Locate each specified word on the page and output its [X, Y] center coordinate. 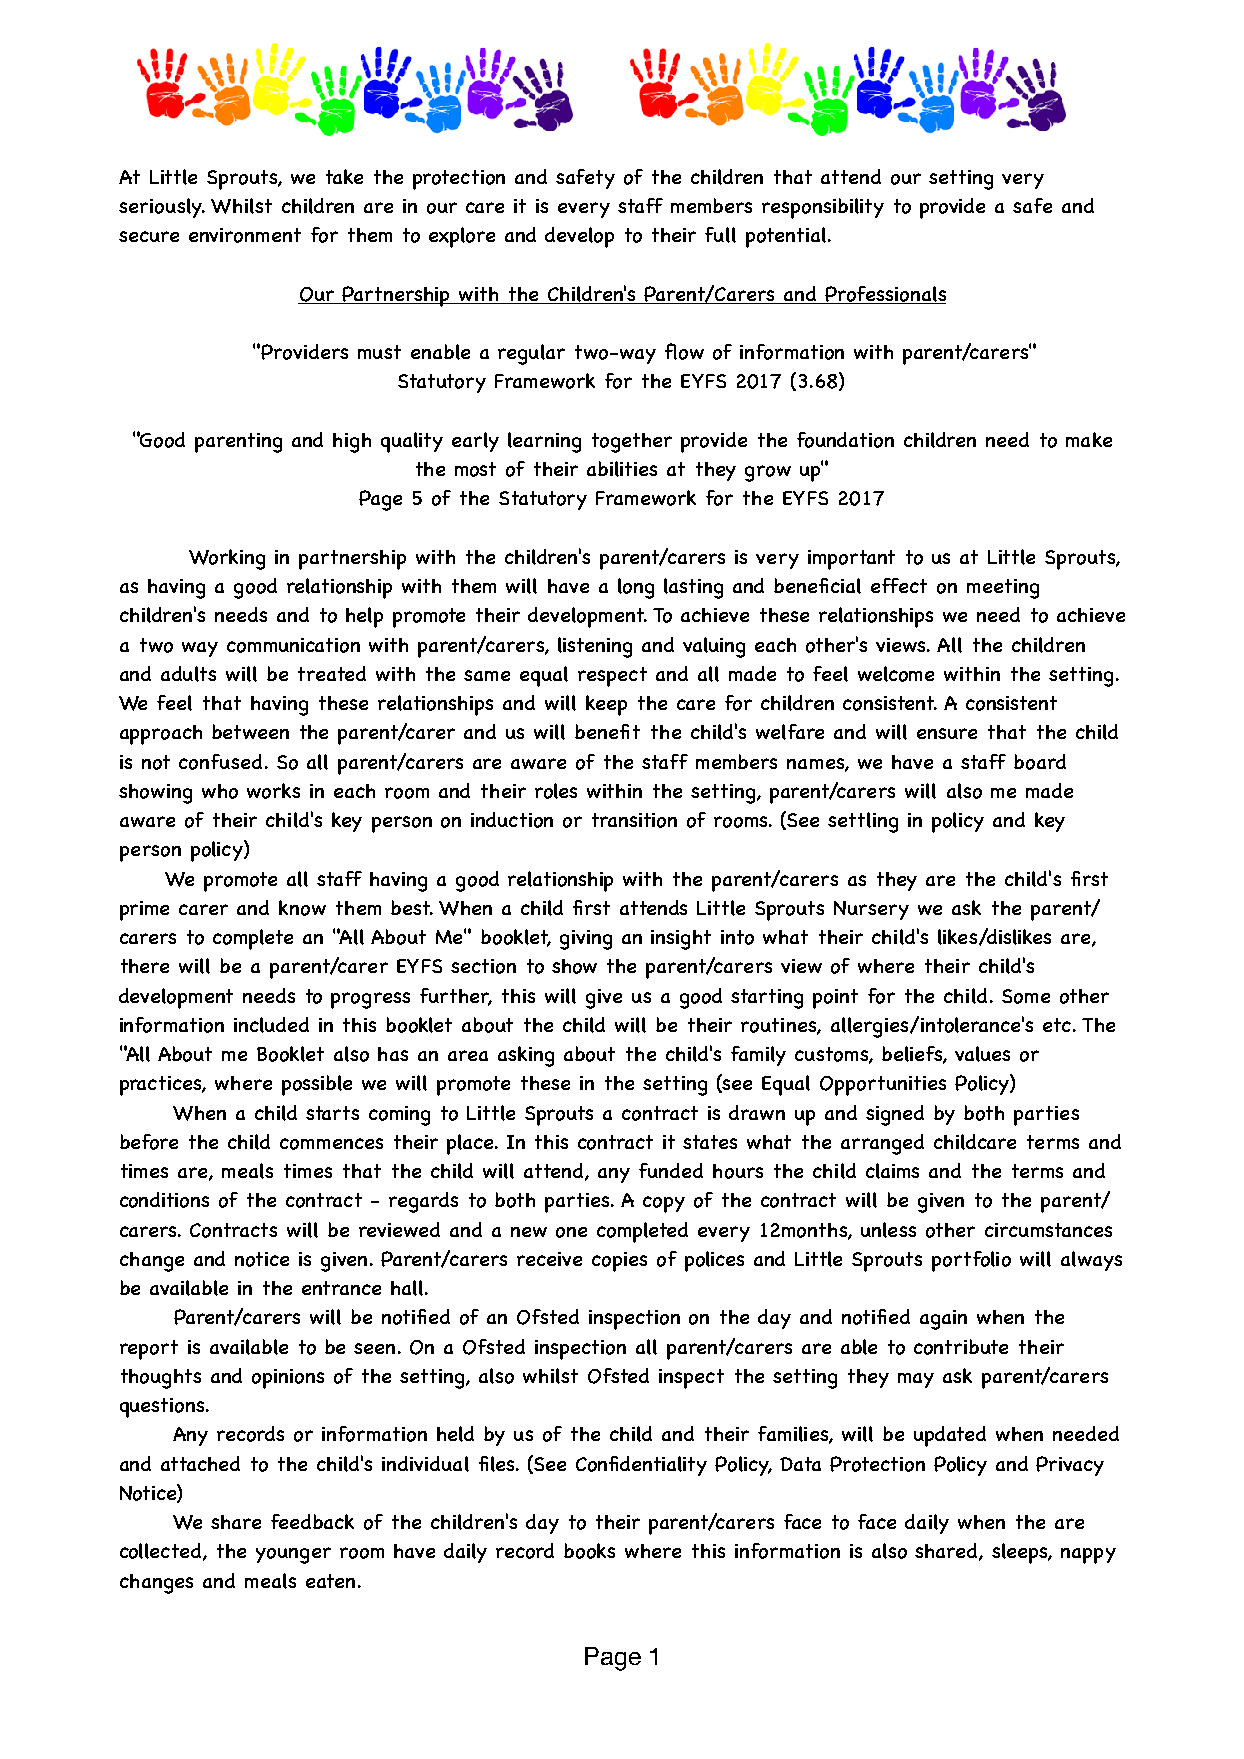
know [302, 908]
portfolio [971, 1261]
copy [664, 1204]
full [720, 235]
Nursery [871, 910]
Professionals [884, 295]
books [589, 1551]
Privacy [1070, 1466]
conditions [164, 1200]
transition [634, 820]
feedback [312, 1521]
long [636, 588]
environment [245, 235]
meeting [1003, 589]
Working [227, 559]
